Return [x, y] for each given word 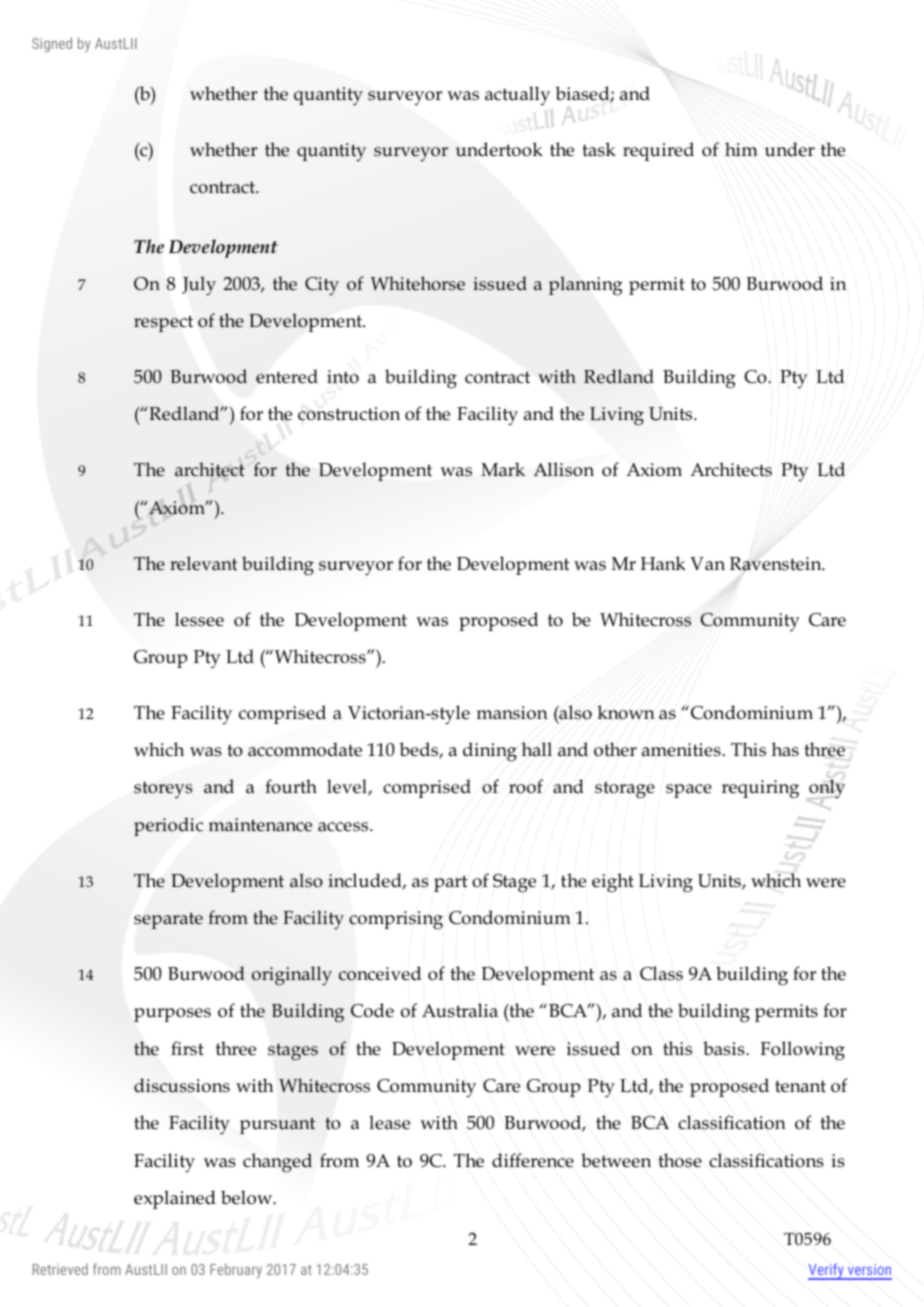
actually [517, 96]
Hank [663, 563]
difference [533, 1160]
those [680, 1160]
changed [277, 1163]
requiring [760, 789]
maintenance [260, 825]
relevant [204, 563]
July [199, 286]
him [741, 149]
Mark [503, 469]
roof [526, 786]
